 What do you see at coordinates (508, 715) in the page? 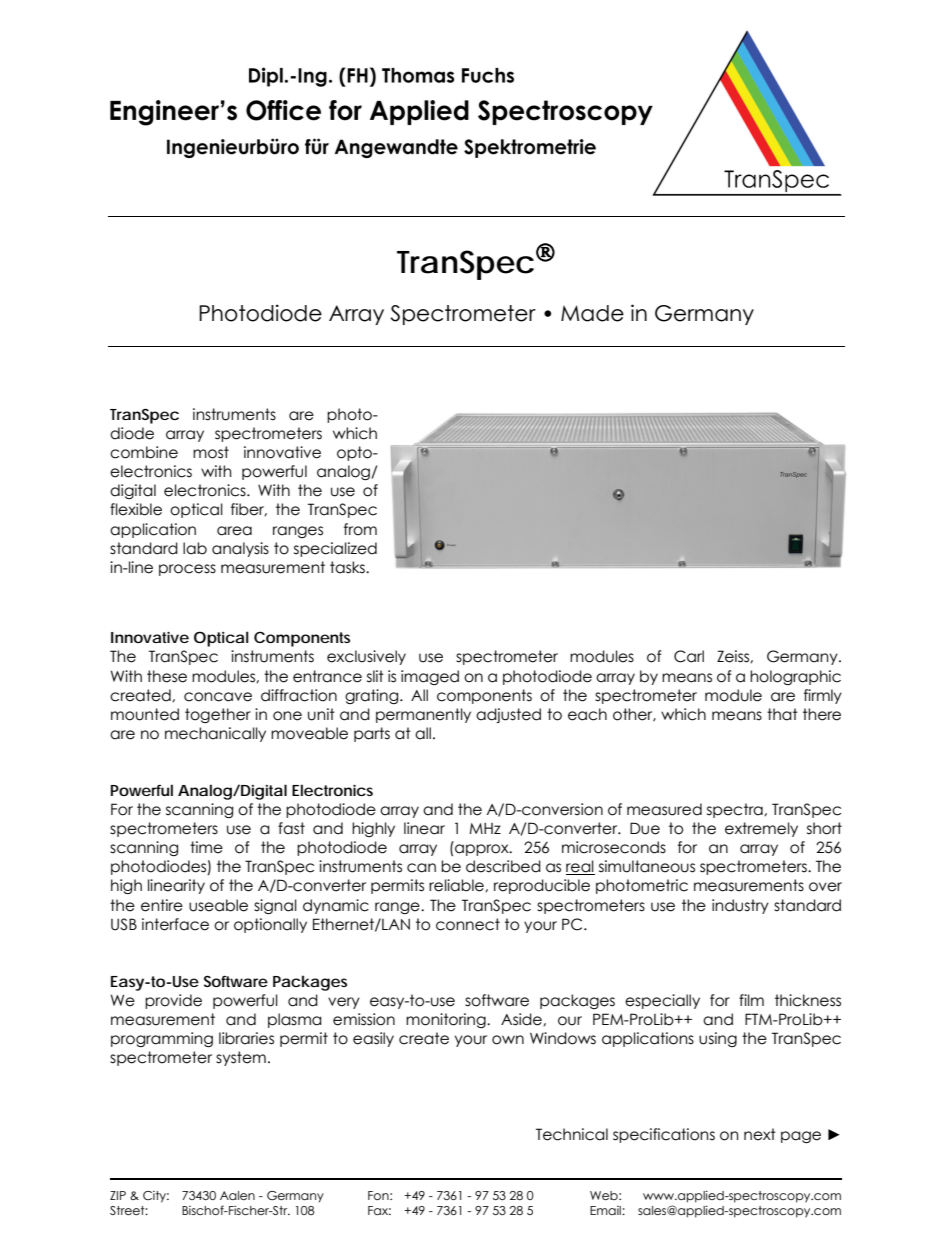
I see `adjusted` at bounding box center [508, 715].
